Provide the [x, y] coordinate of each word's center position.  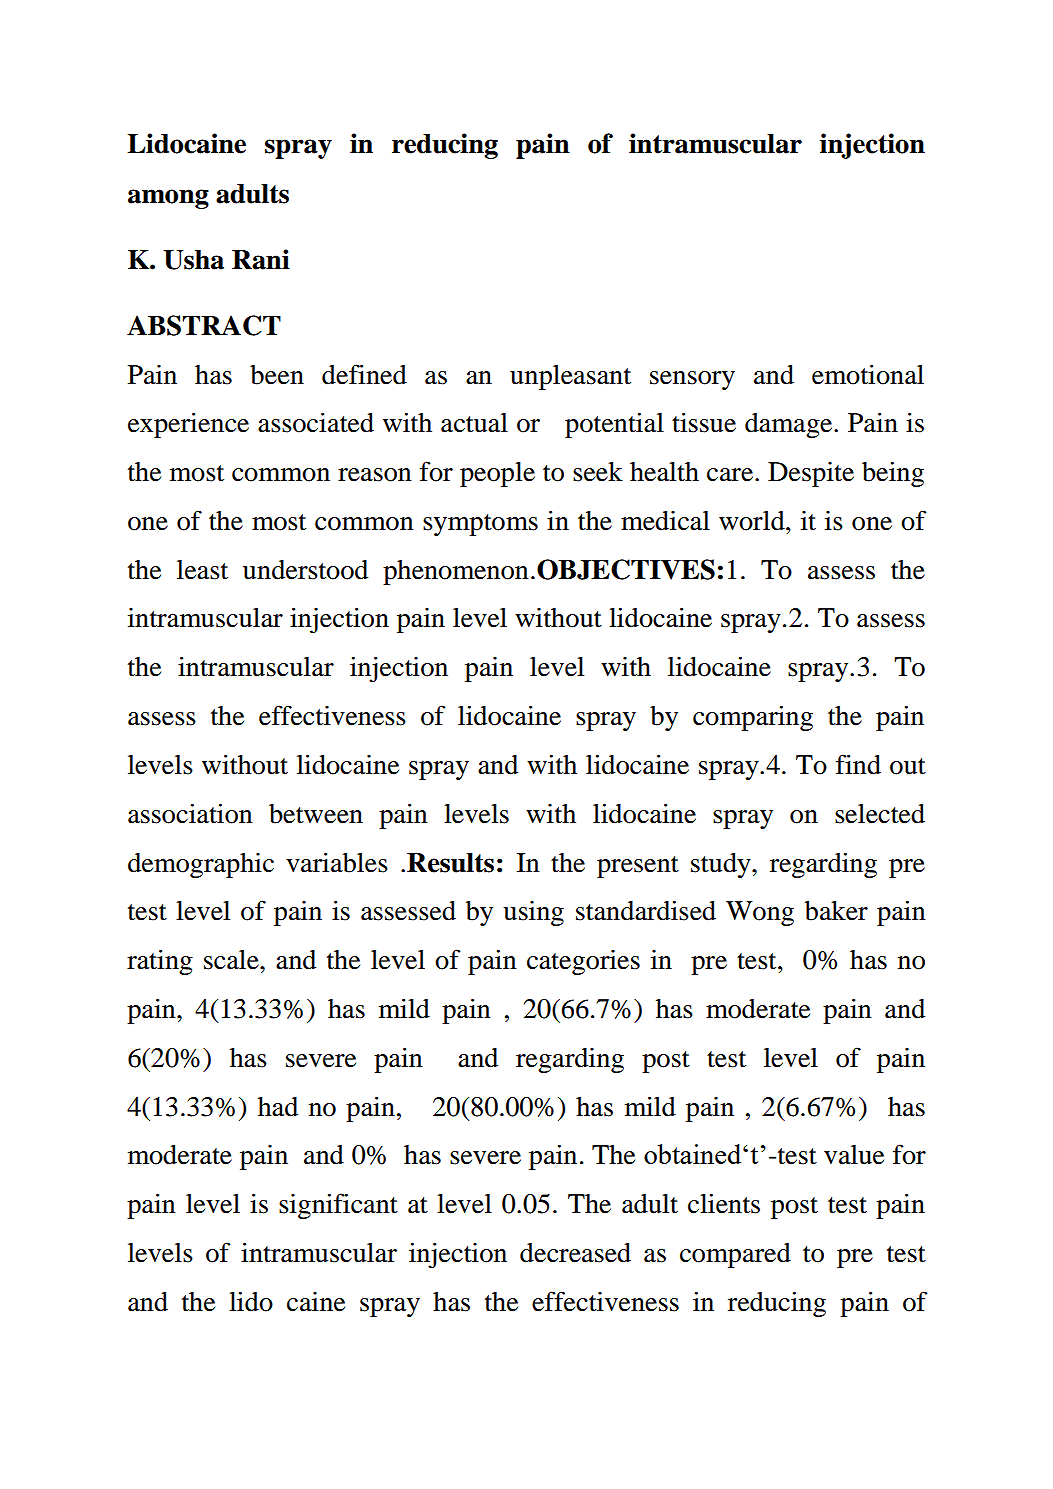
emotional [868, 374]
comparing [753, 718]
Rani [261, 259]
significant [338, 1206]
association [190, 813]
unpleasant [570, 377]
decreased [575, 1253]
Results [450, 863]
